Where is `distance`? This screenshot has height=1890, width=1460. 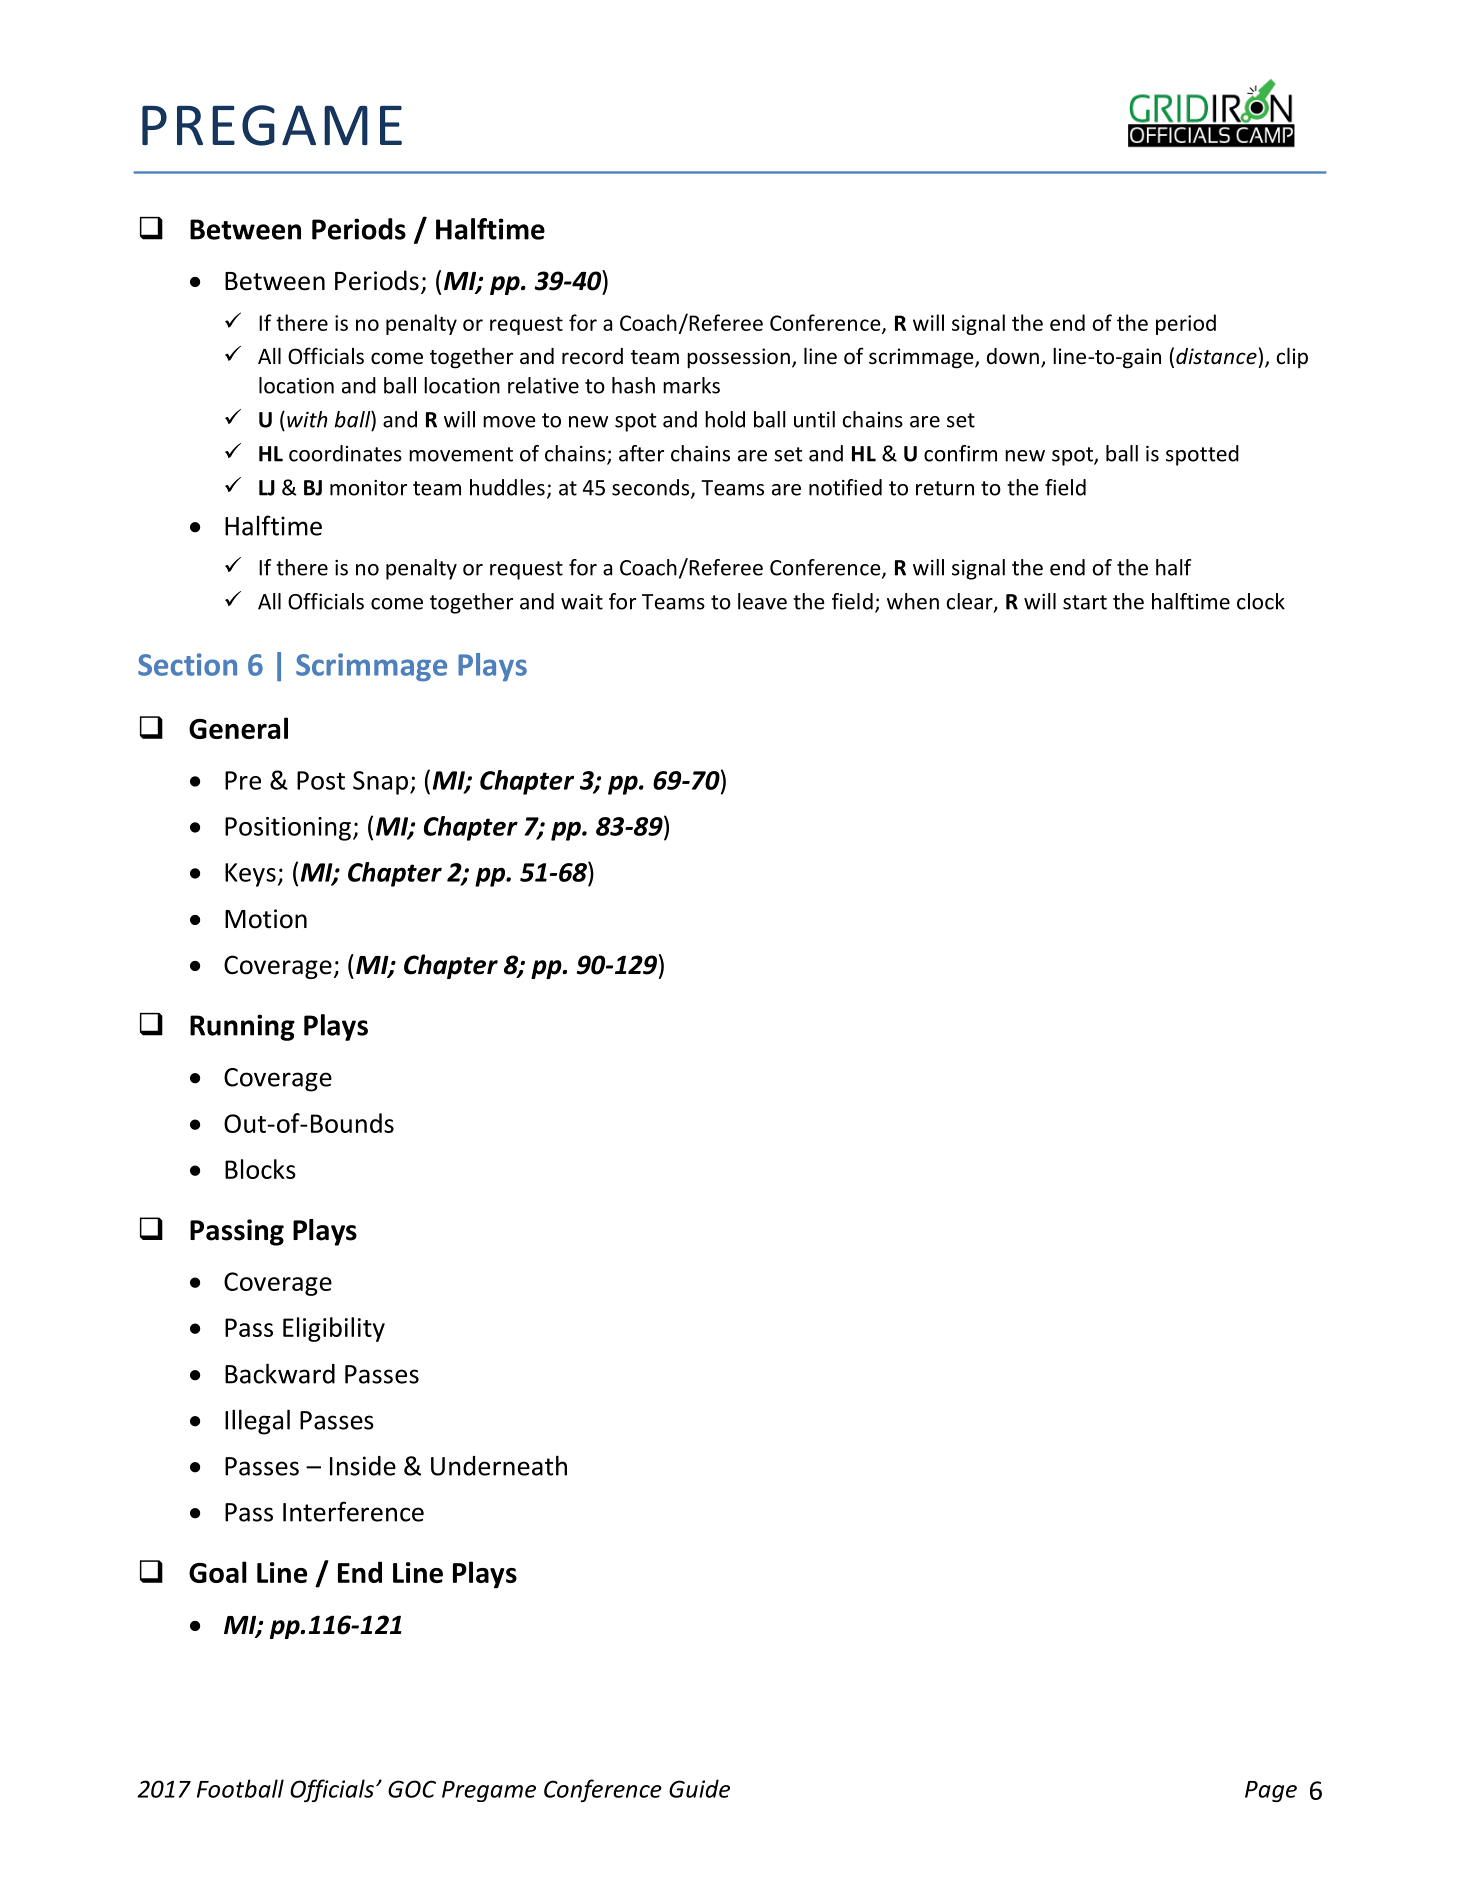
distance is located at coordinates (1216, 356).
